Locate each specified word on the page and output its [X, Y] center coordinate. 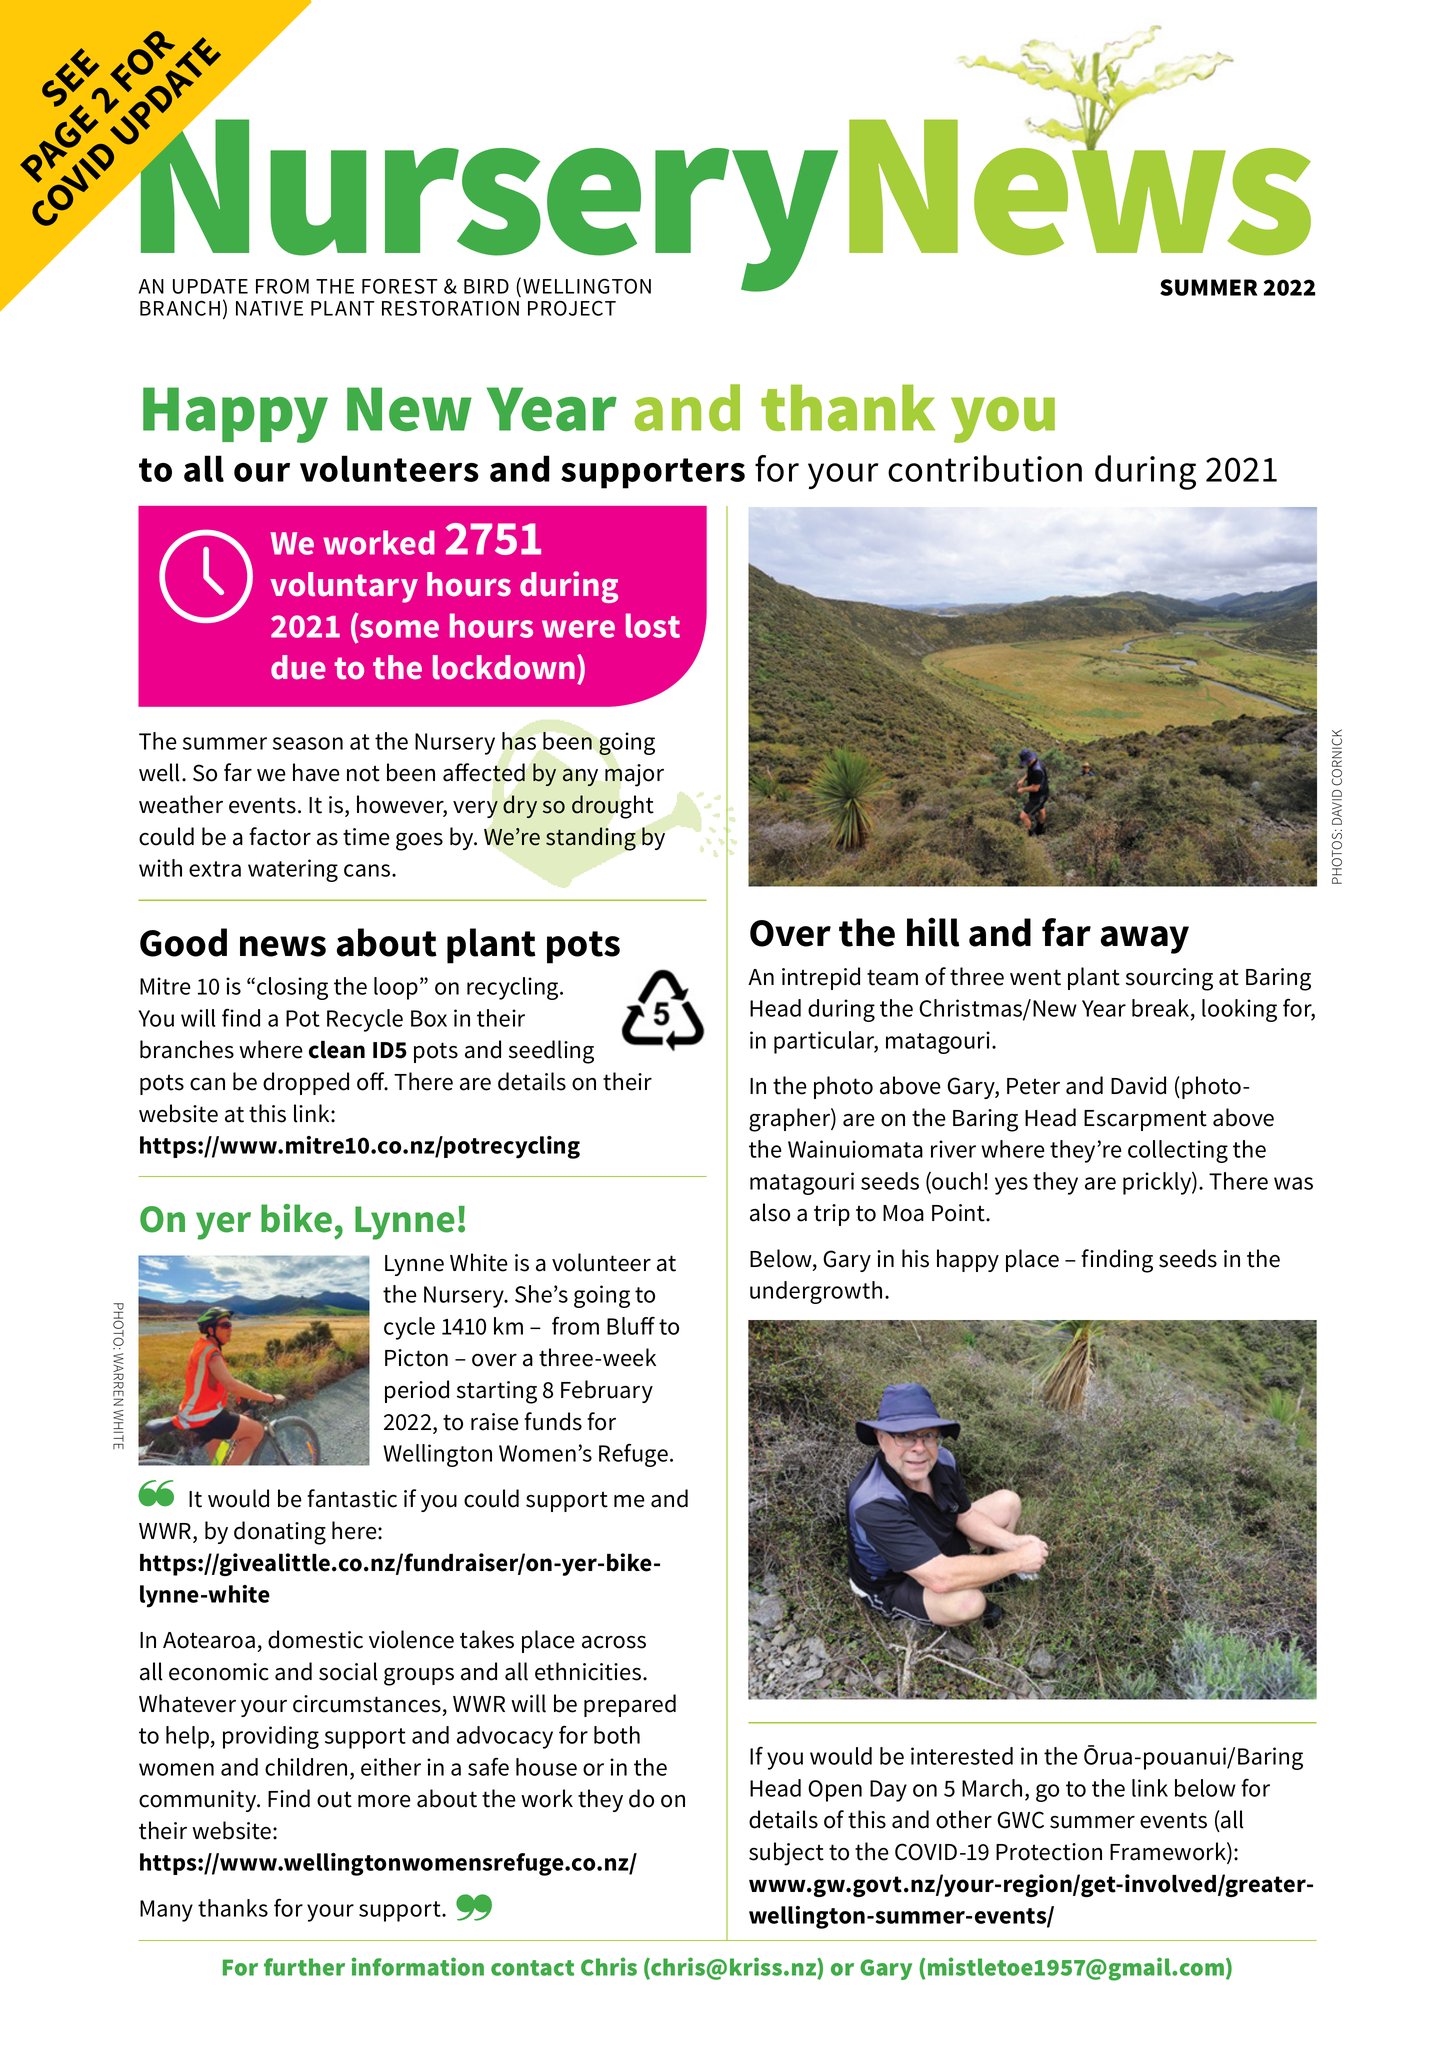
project [572, 308]
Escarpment [1145, 1120]
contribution [985, 468]
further [304, 1967]
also [770, 1212]
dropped [306, 1083]
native [269, 308]
